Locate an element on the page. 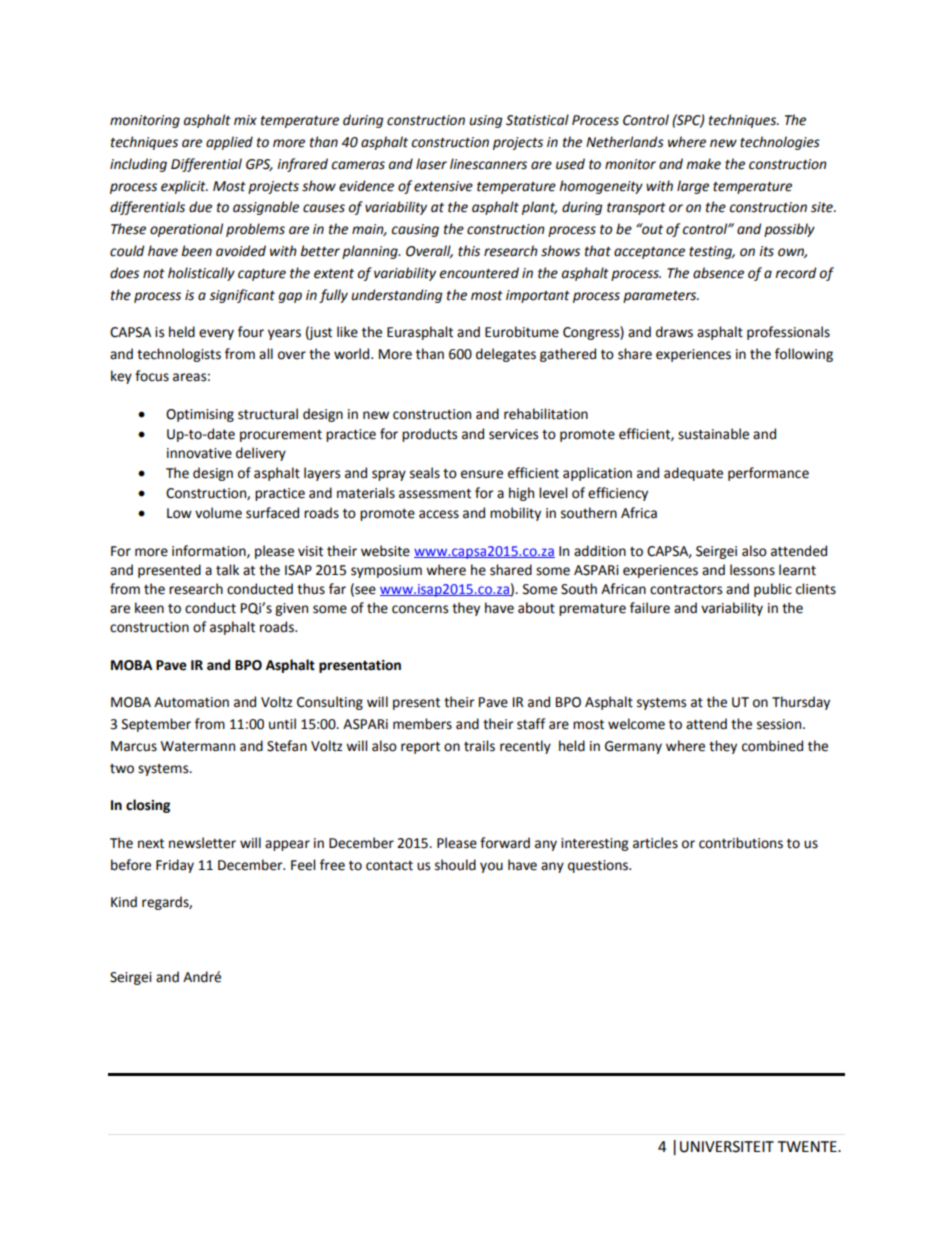 This page has width=952, height=1233. make is located at coordinates (703, 164).
